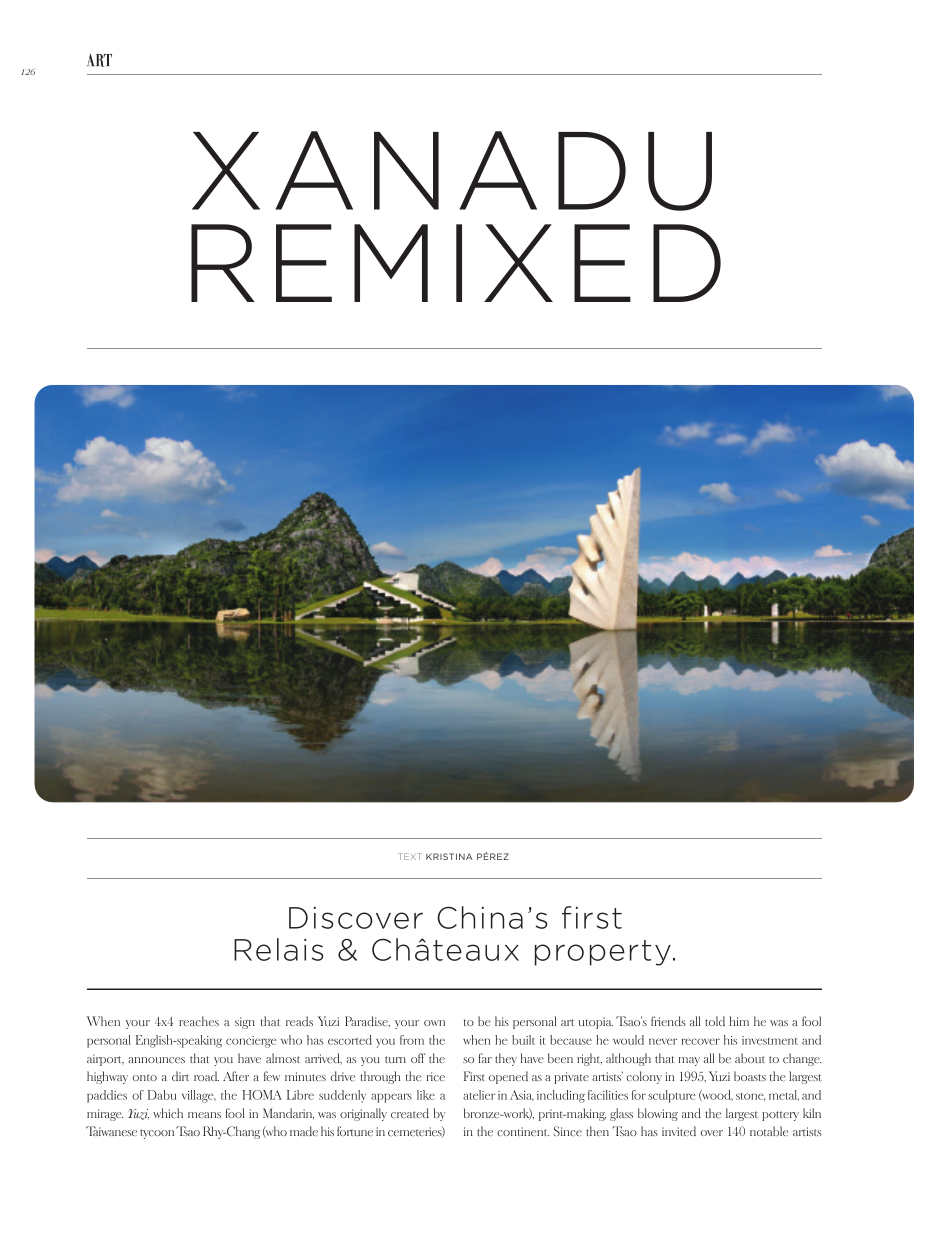  I want to click on text, so click(410, 856).
